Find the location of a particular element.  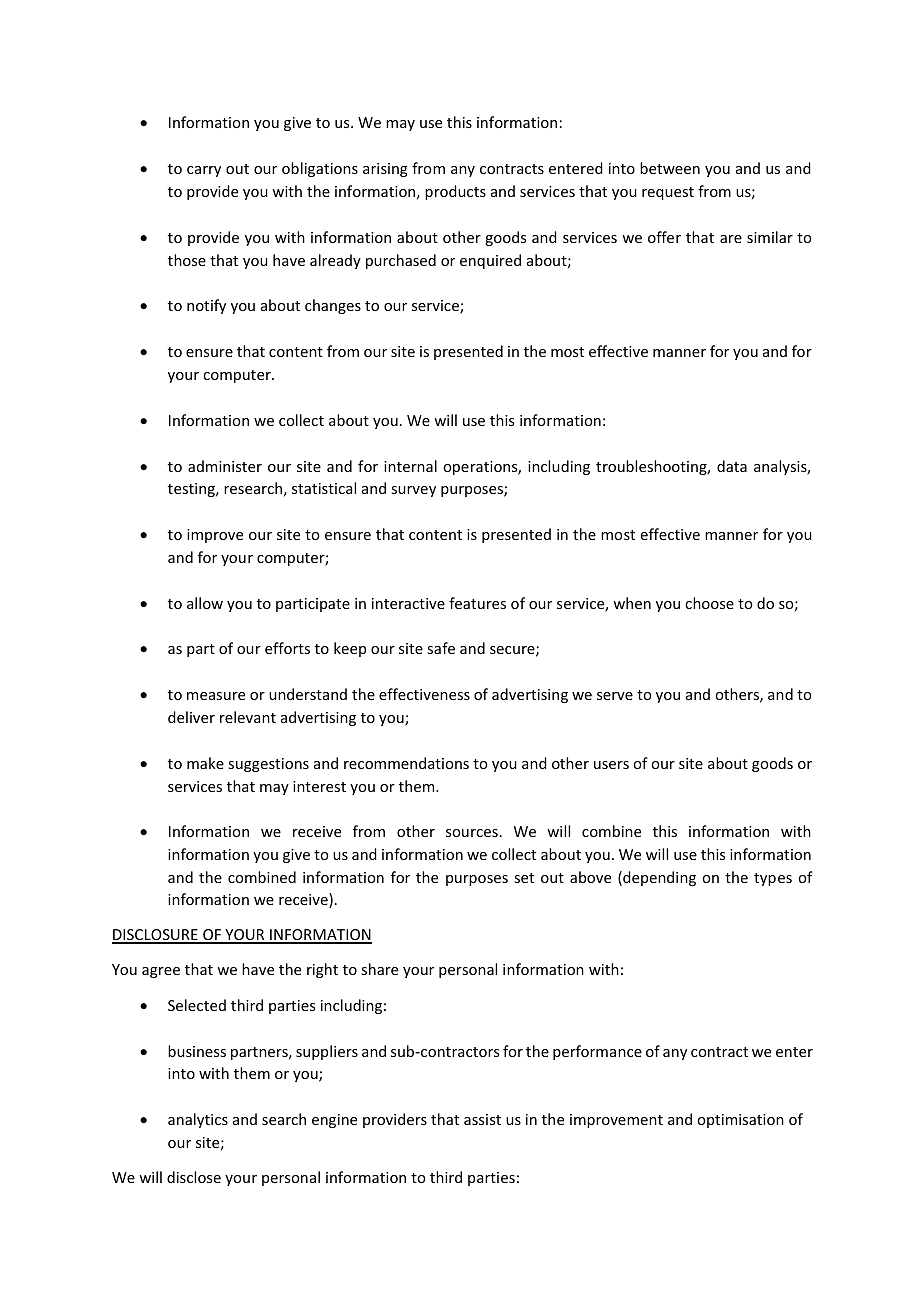

assist is located at coordinates (482, 1119).
